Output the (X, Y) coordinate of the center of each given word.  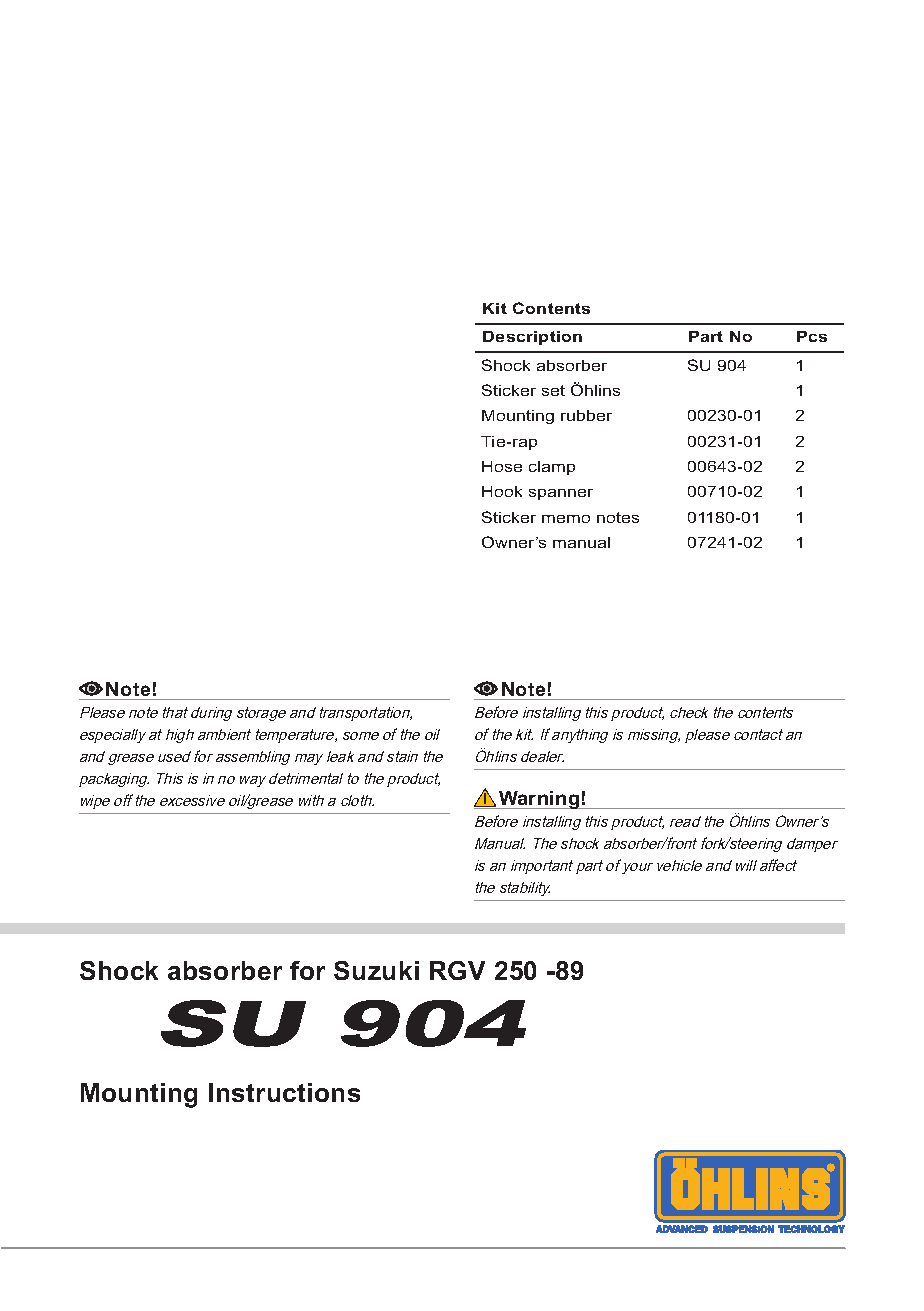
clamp (552, 468)
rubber (586, 415)
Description (532, 338)
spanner (561, 494)
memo (566, 519)
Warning (539, 800)
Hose (502, 466)
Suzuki (376, 970)
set (553, 390)
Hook (502, 491)
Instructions (284, 1092)
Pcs (812, 336)
